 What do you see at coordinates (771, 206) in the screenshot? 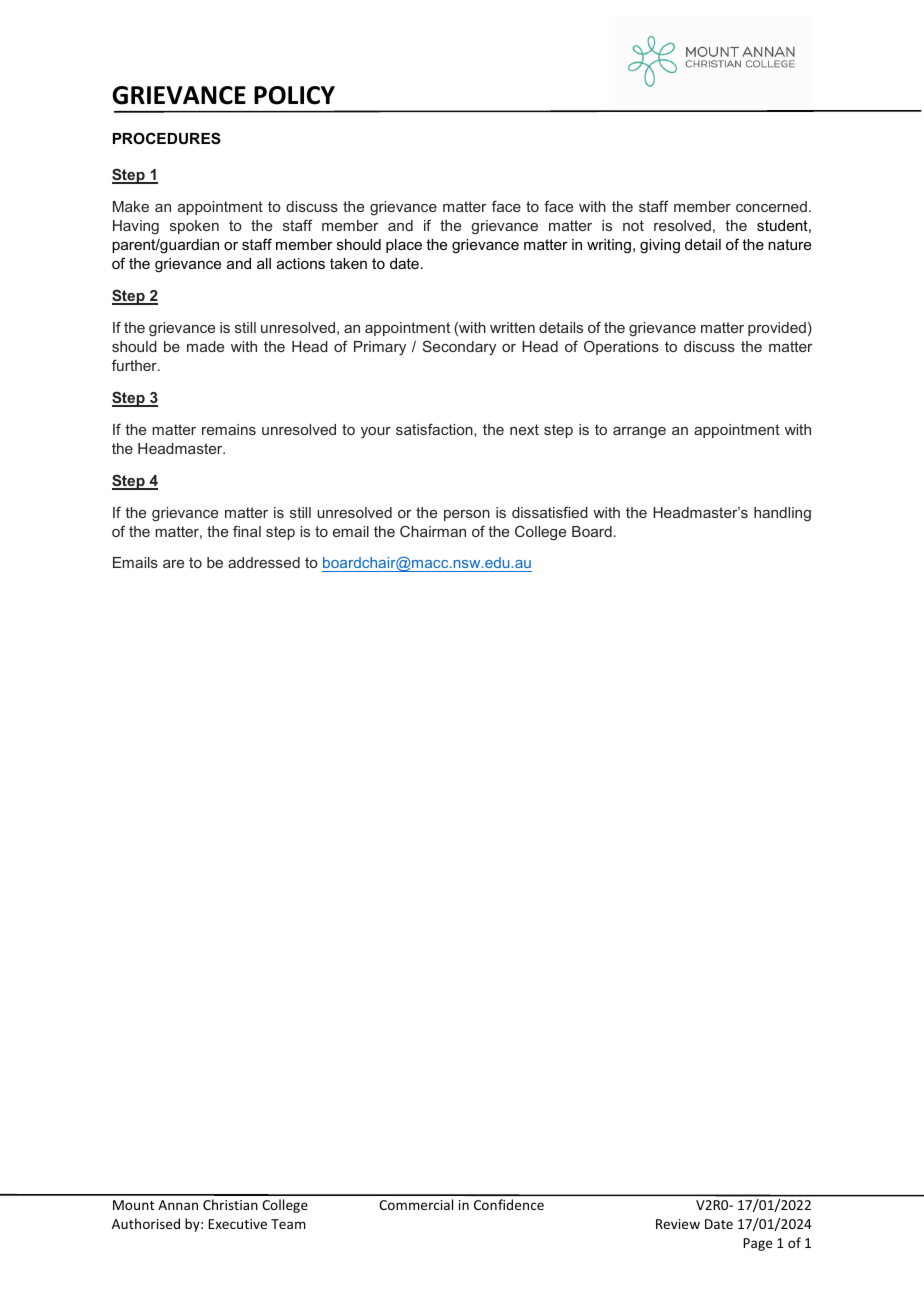
I see `concerned` at bounding box center [771, 206].
